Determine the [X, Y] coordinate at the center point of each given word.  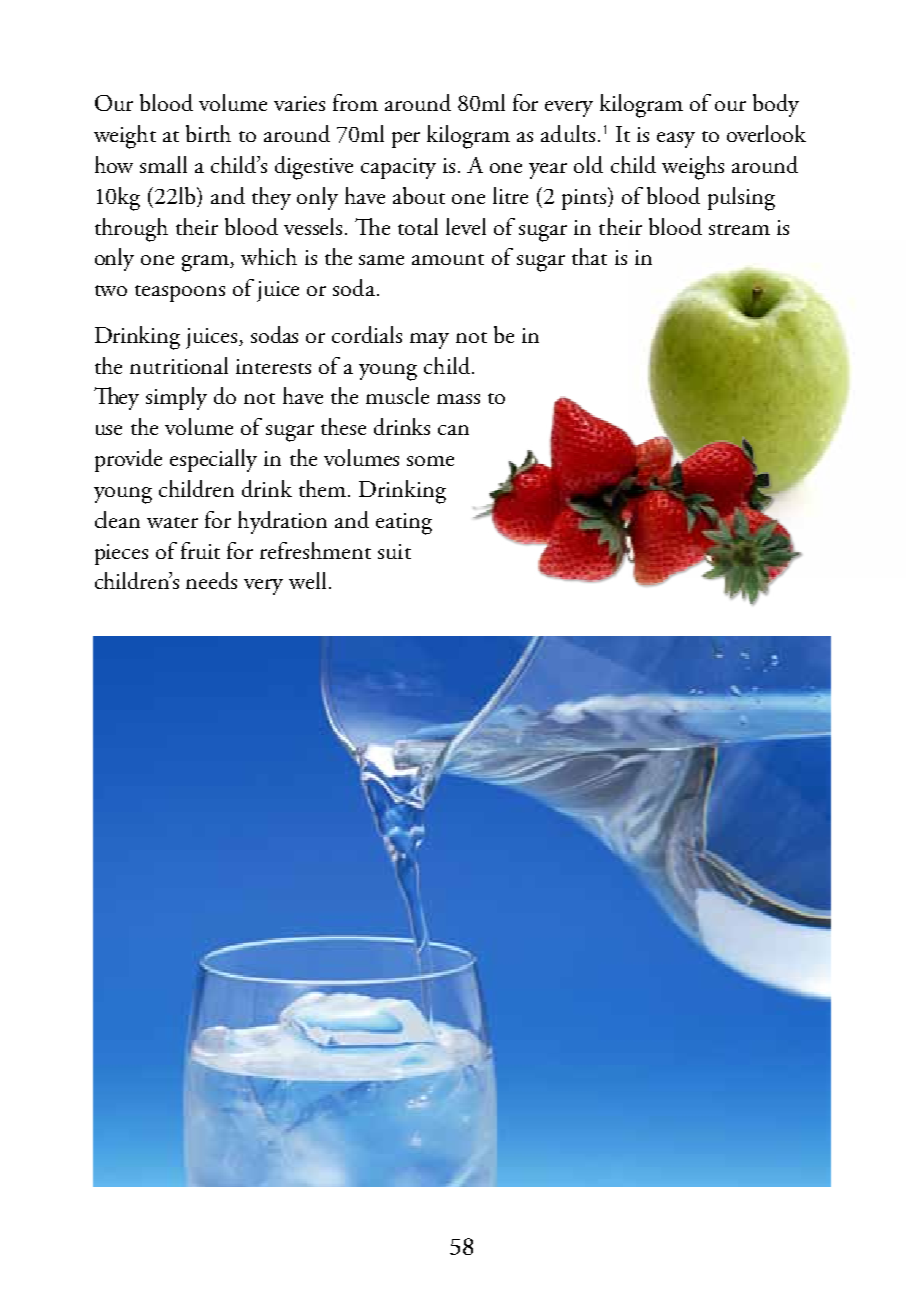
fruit [200, 550]
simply [176, 398]
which [269, 256]
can [453, 430]
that [589, 256]
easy [676, 140]
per [406, 140]
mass [458, 399]
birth [208, 133]
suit [394, 551]
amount [448, 259]
